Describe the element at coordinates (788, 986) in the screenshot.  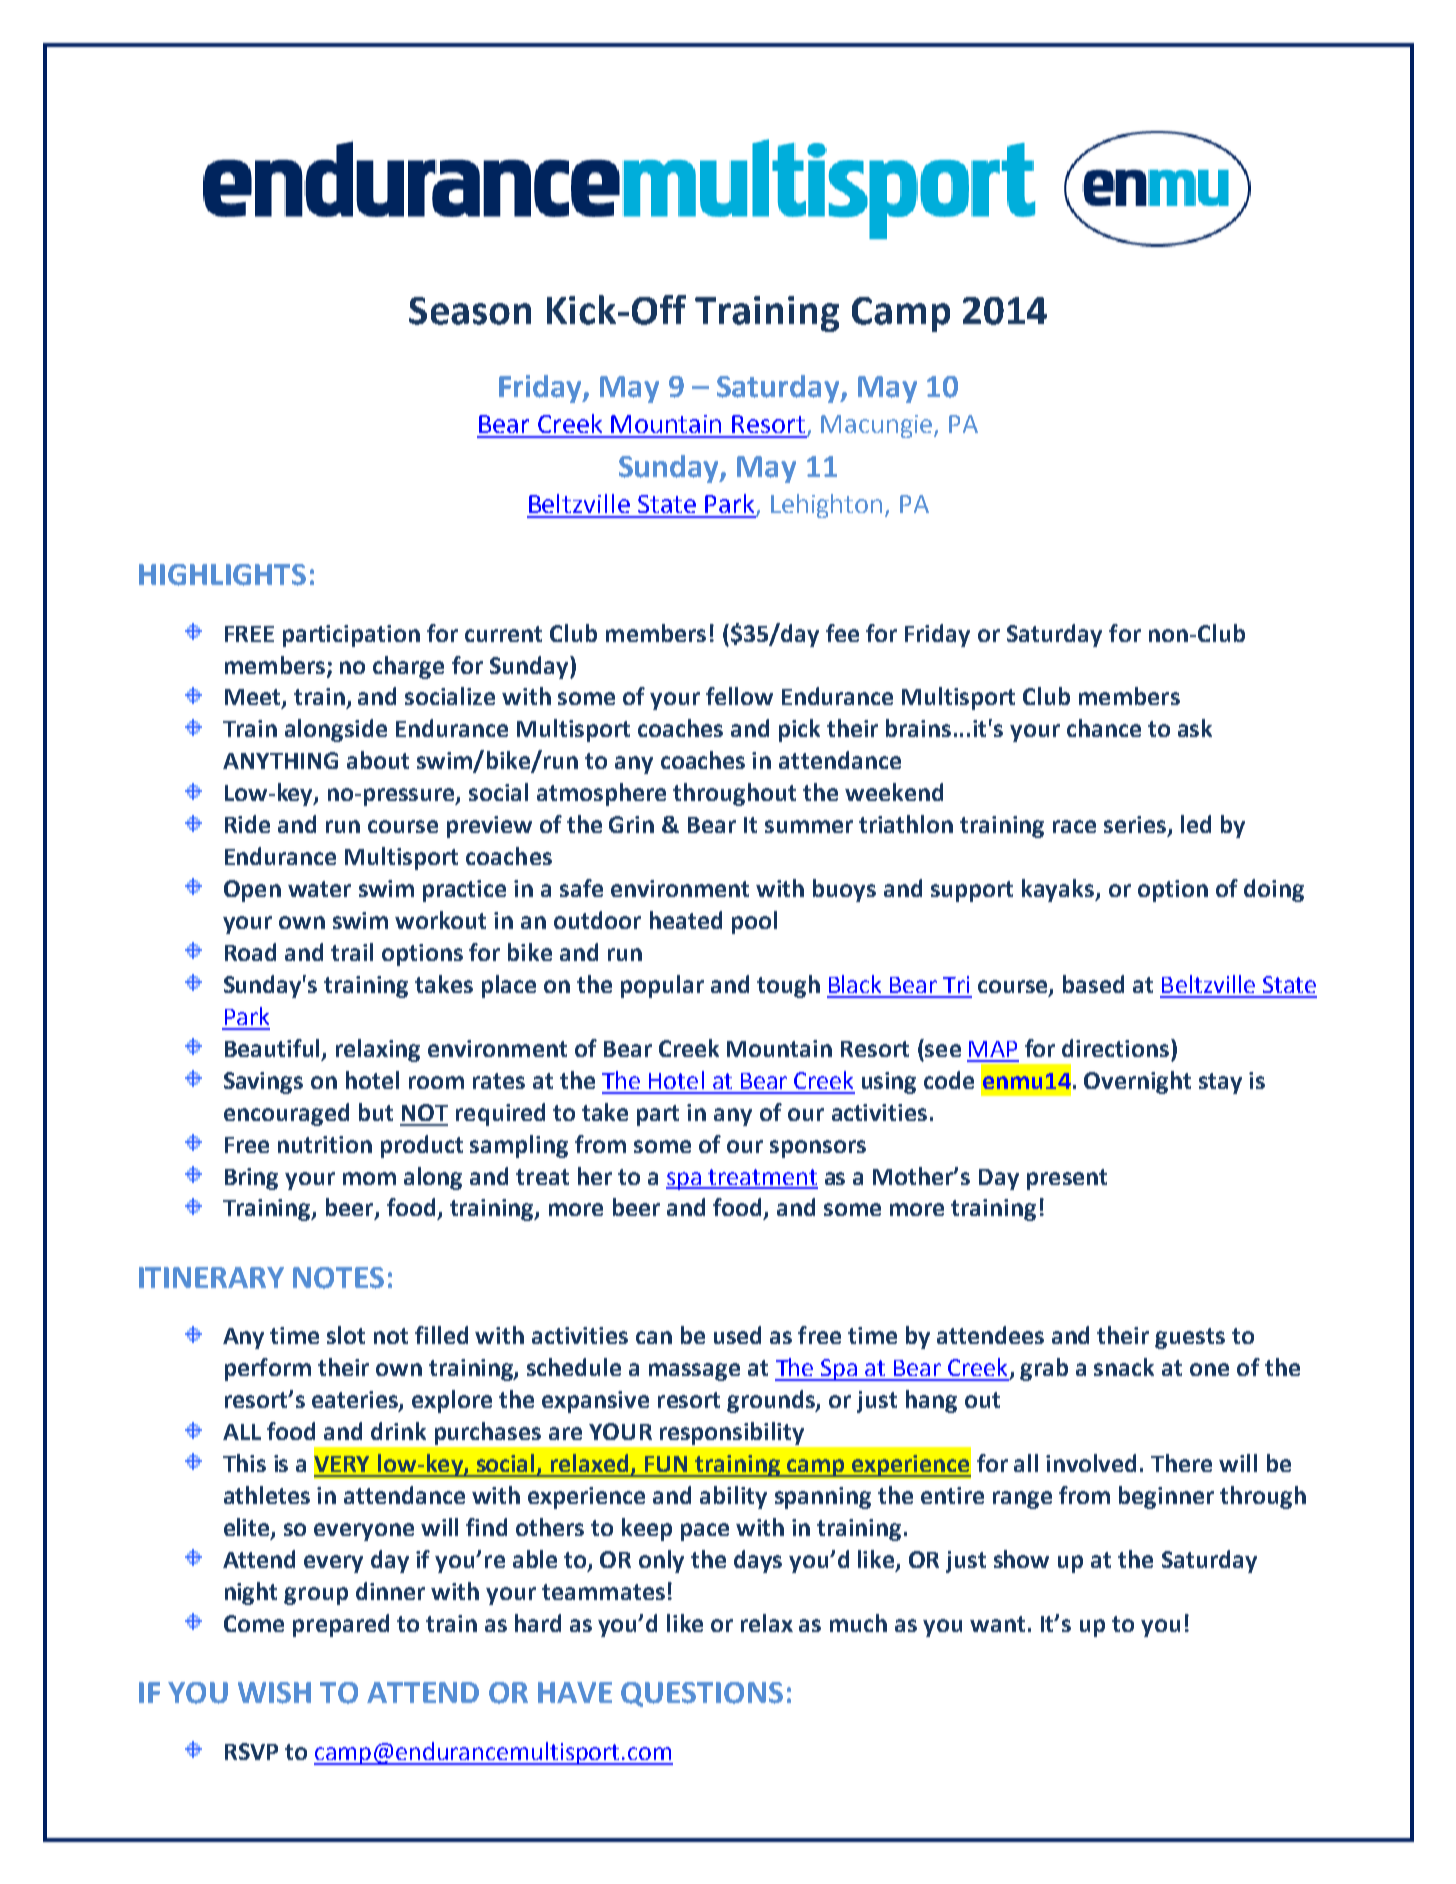
I see `tough` at that location.
